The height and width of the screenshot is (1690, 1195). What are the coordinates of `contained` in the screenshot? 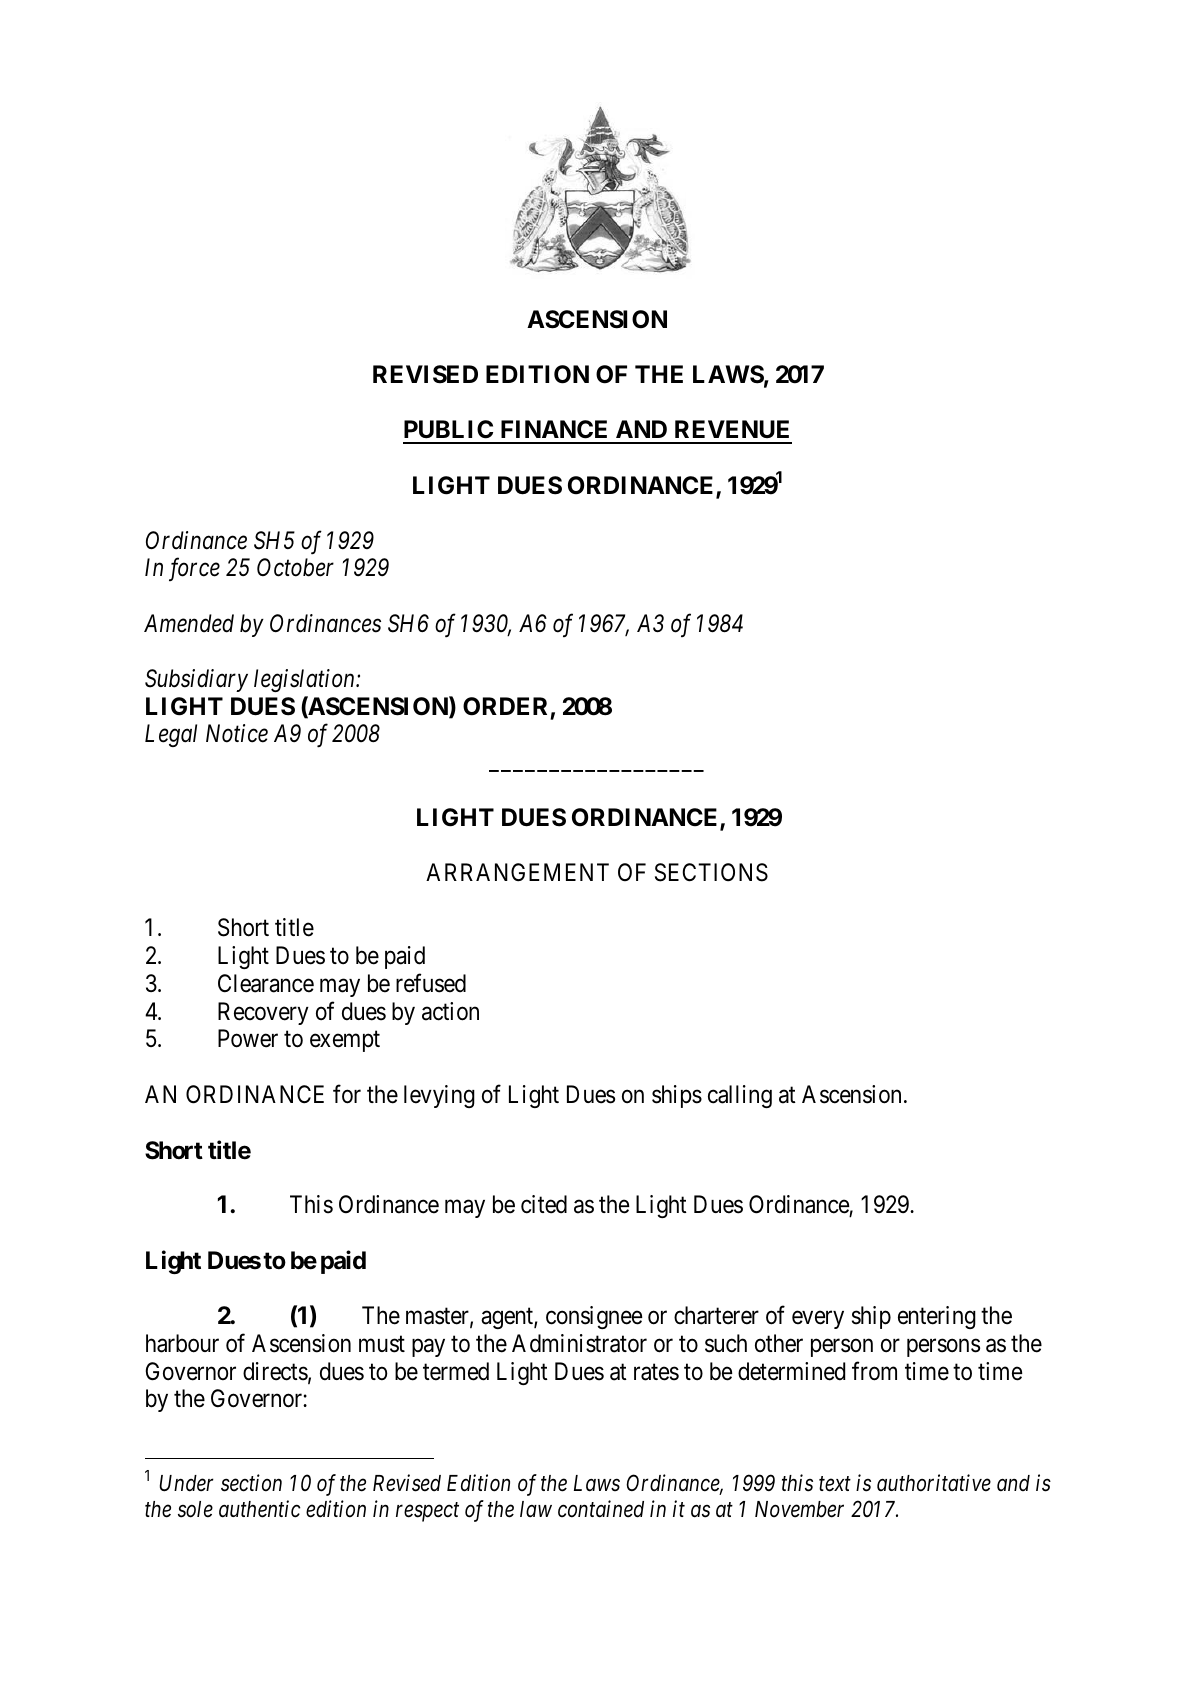 It's located at (601, 1509).
